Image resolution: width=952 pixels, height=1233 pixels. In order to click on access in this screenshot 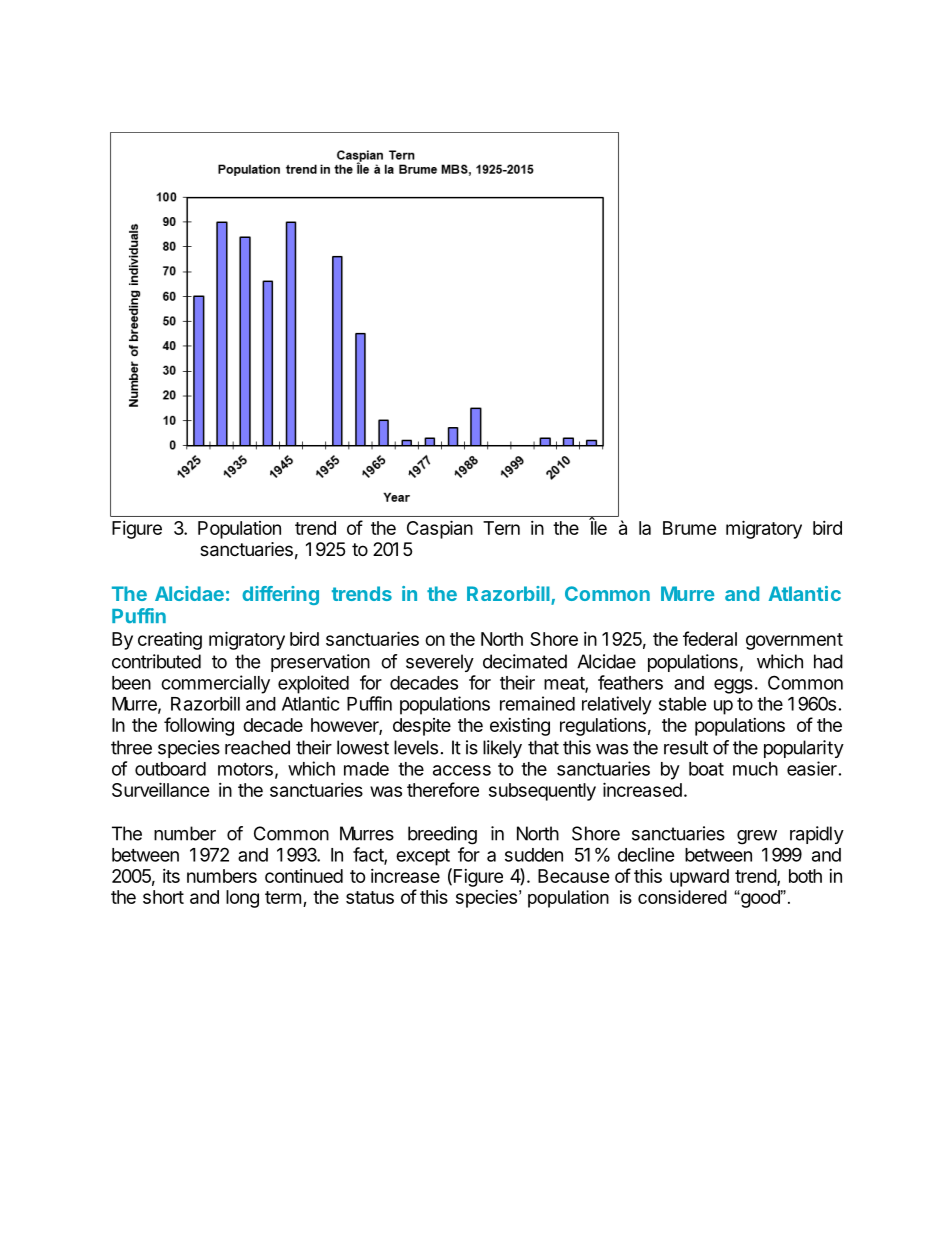, I will do `click(462, 770)`.
